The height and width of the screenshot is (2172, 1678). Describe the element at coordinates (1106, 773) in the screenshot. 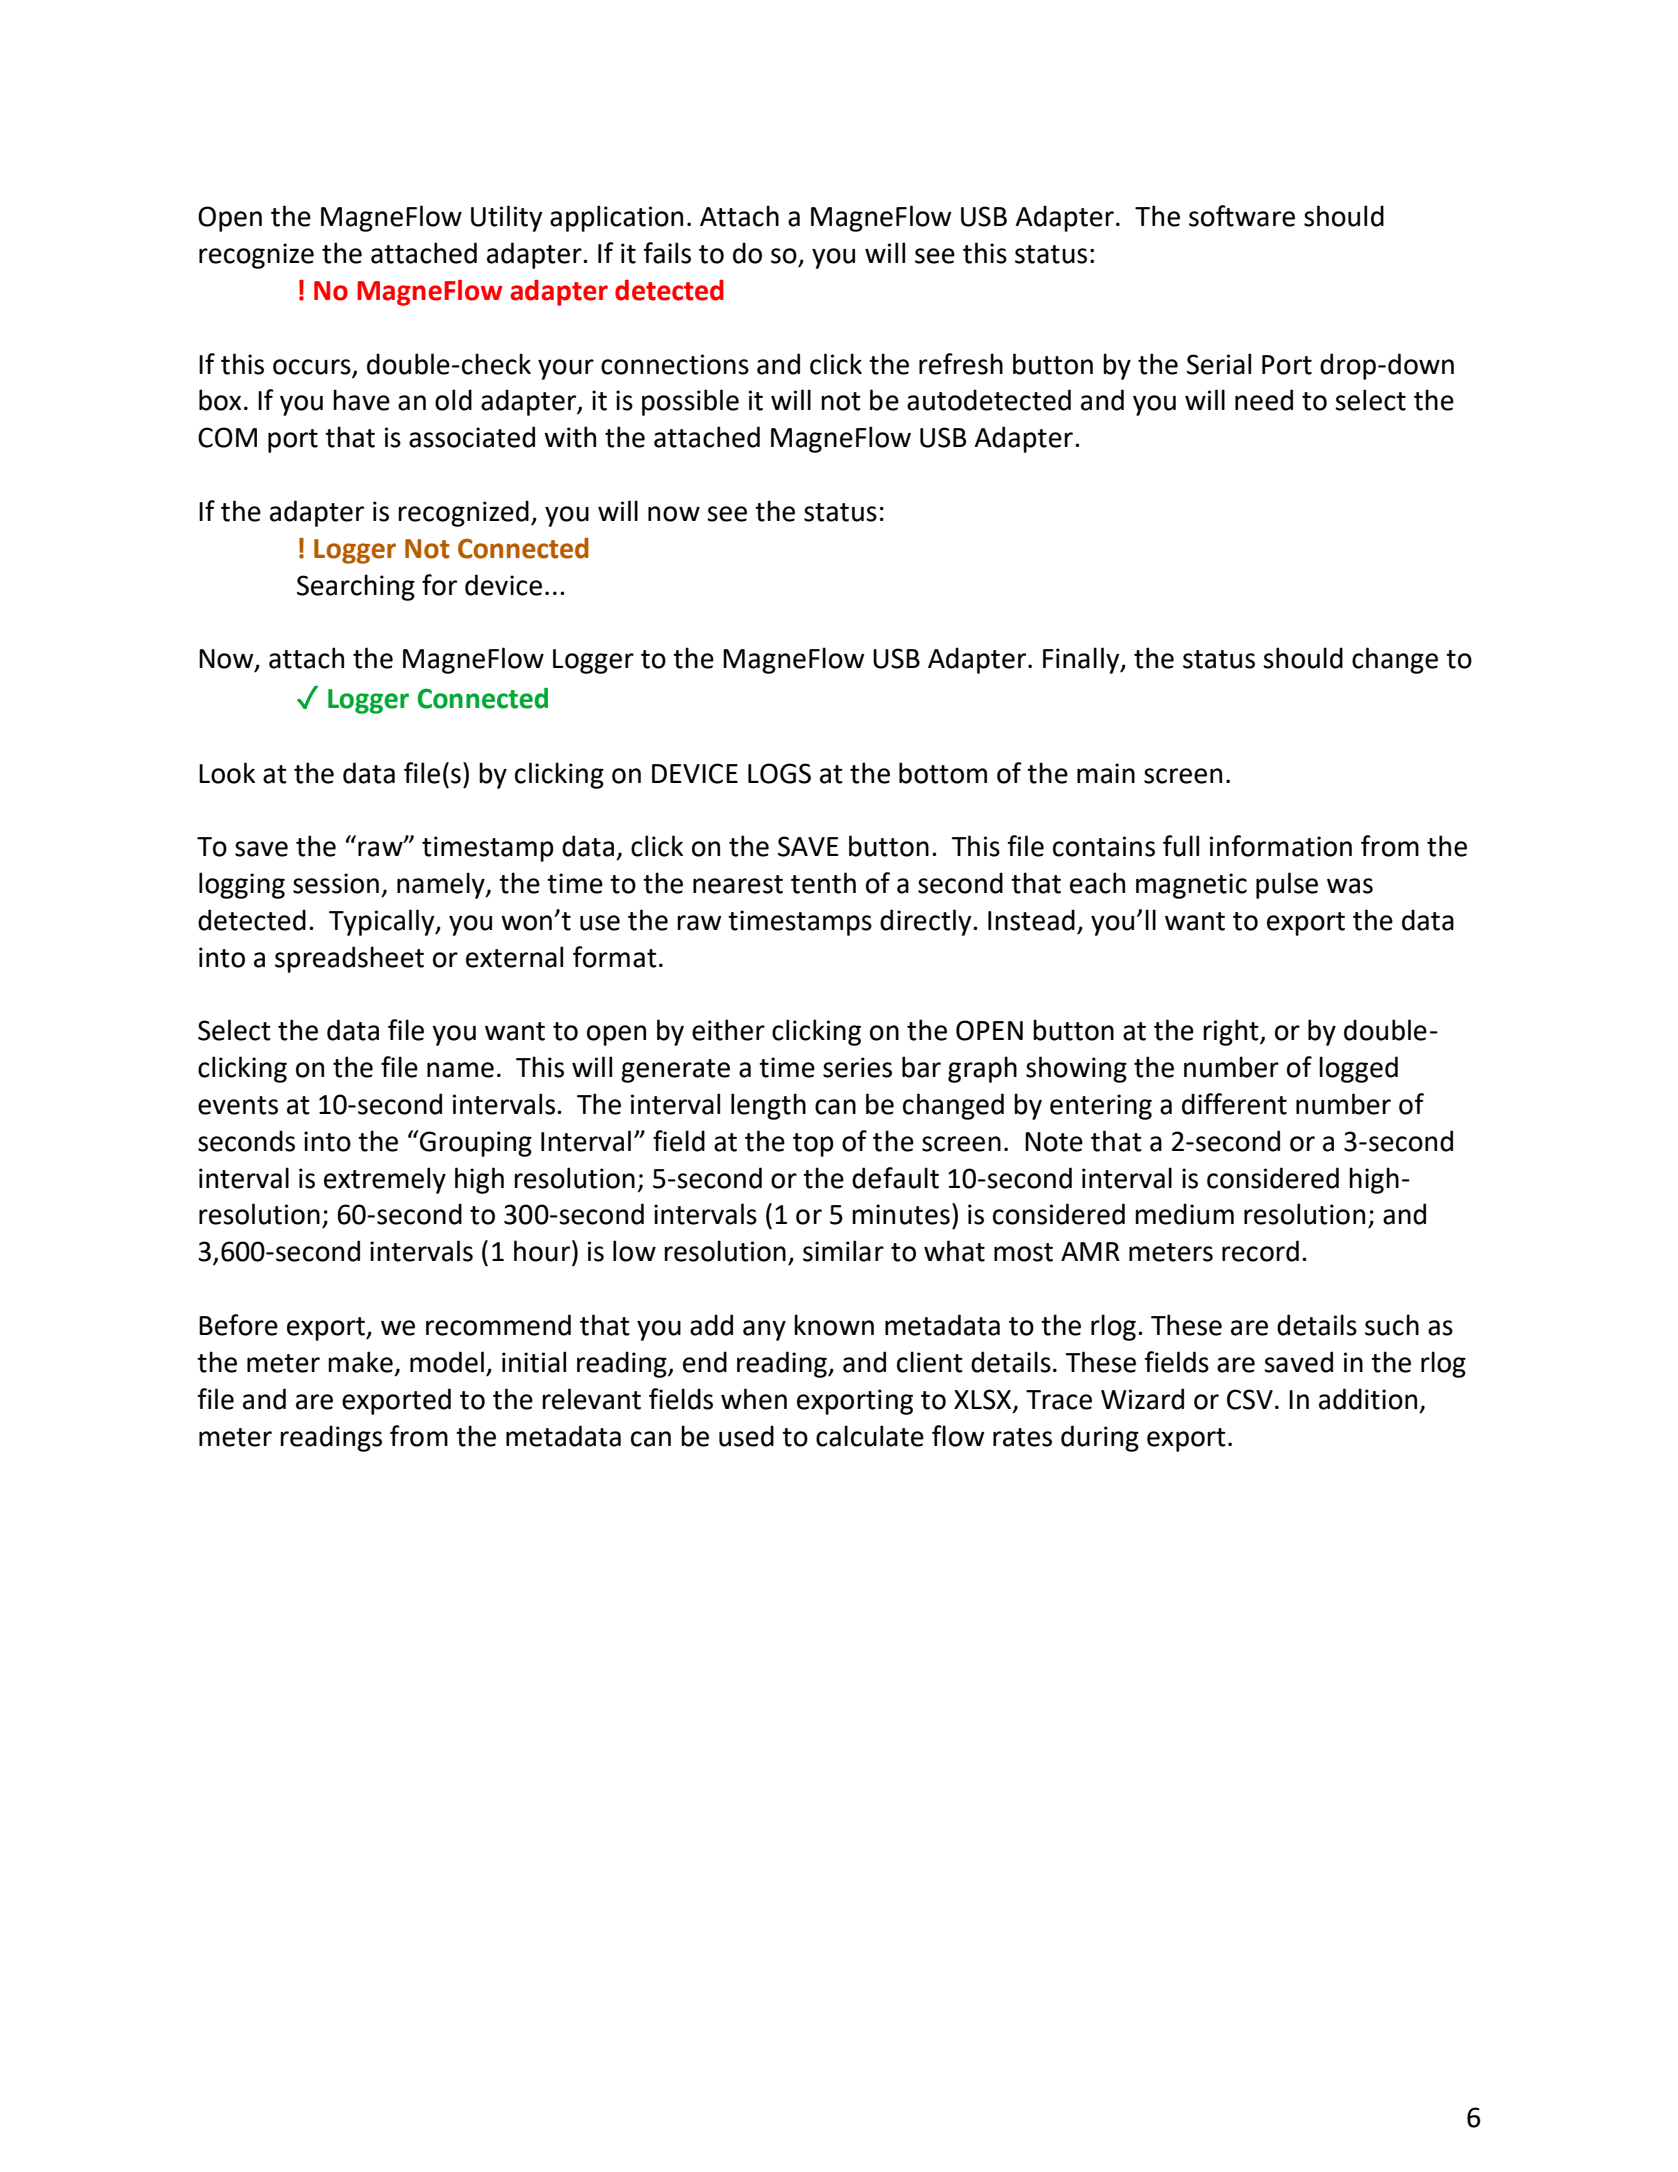

I see `main` at that location.
